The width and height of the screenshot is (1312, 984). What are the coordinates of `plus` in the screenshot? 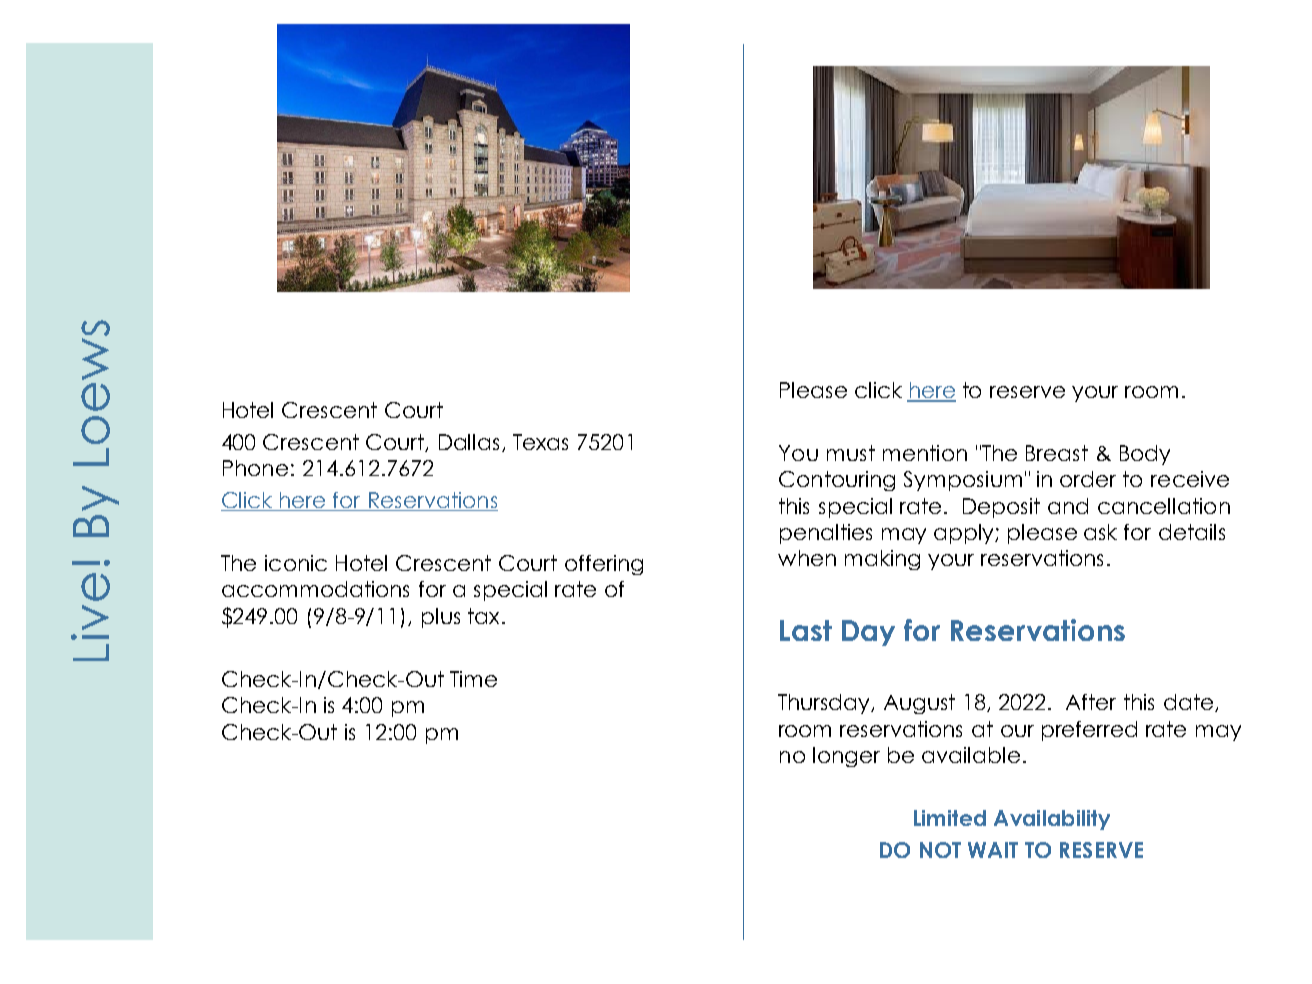 It's located at (441, 618).
